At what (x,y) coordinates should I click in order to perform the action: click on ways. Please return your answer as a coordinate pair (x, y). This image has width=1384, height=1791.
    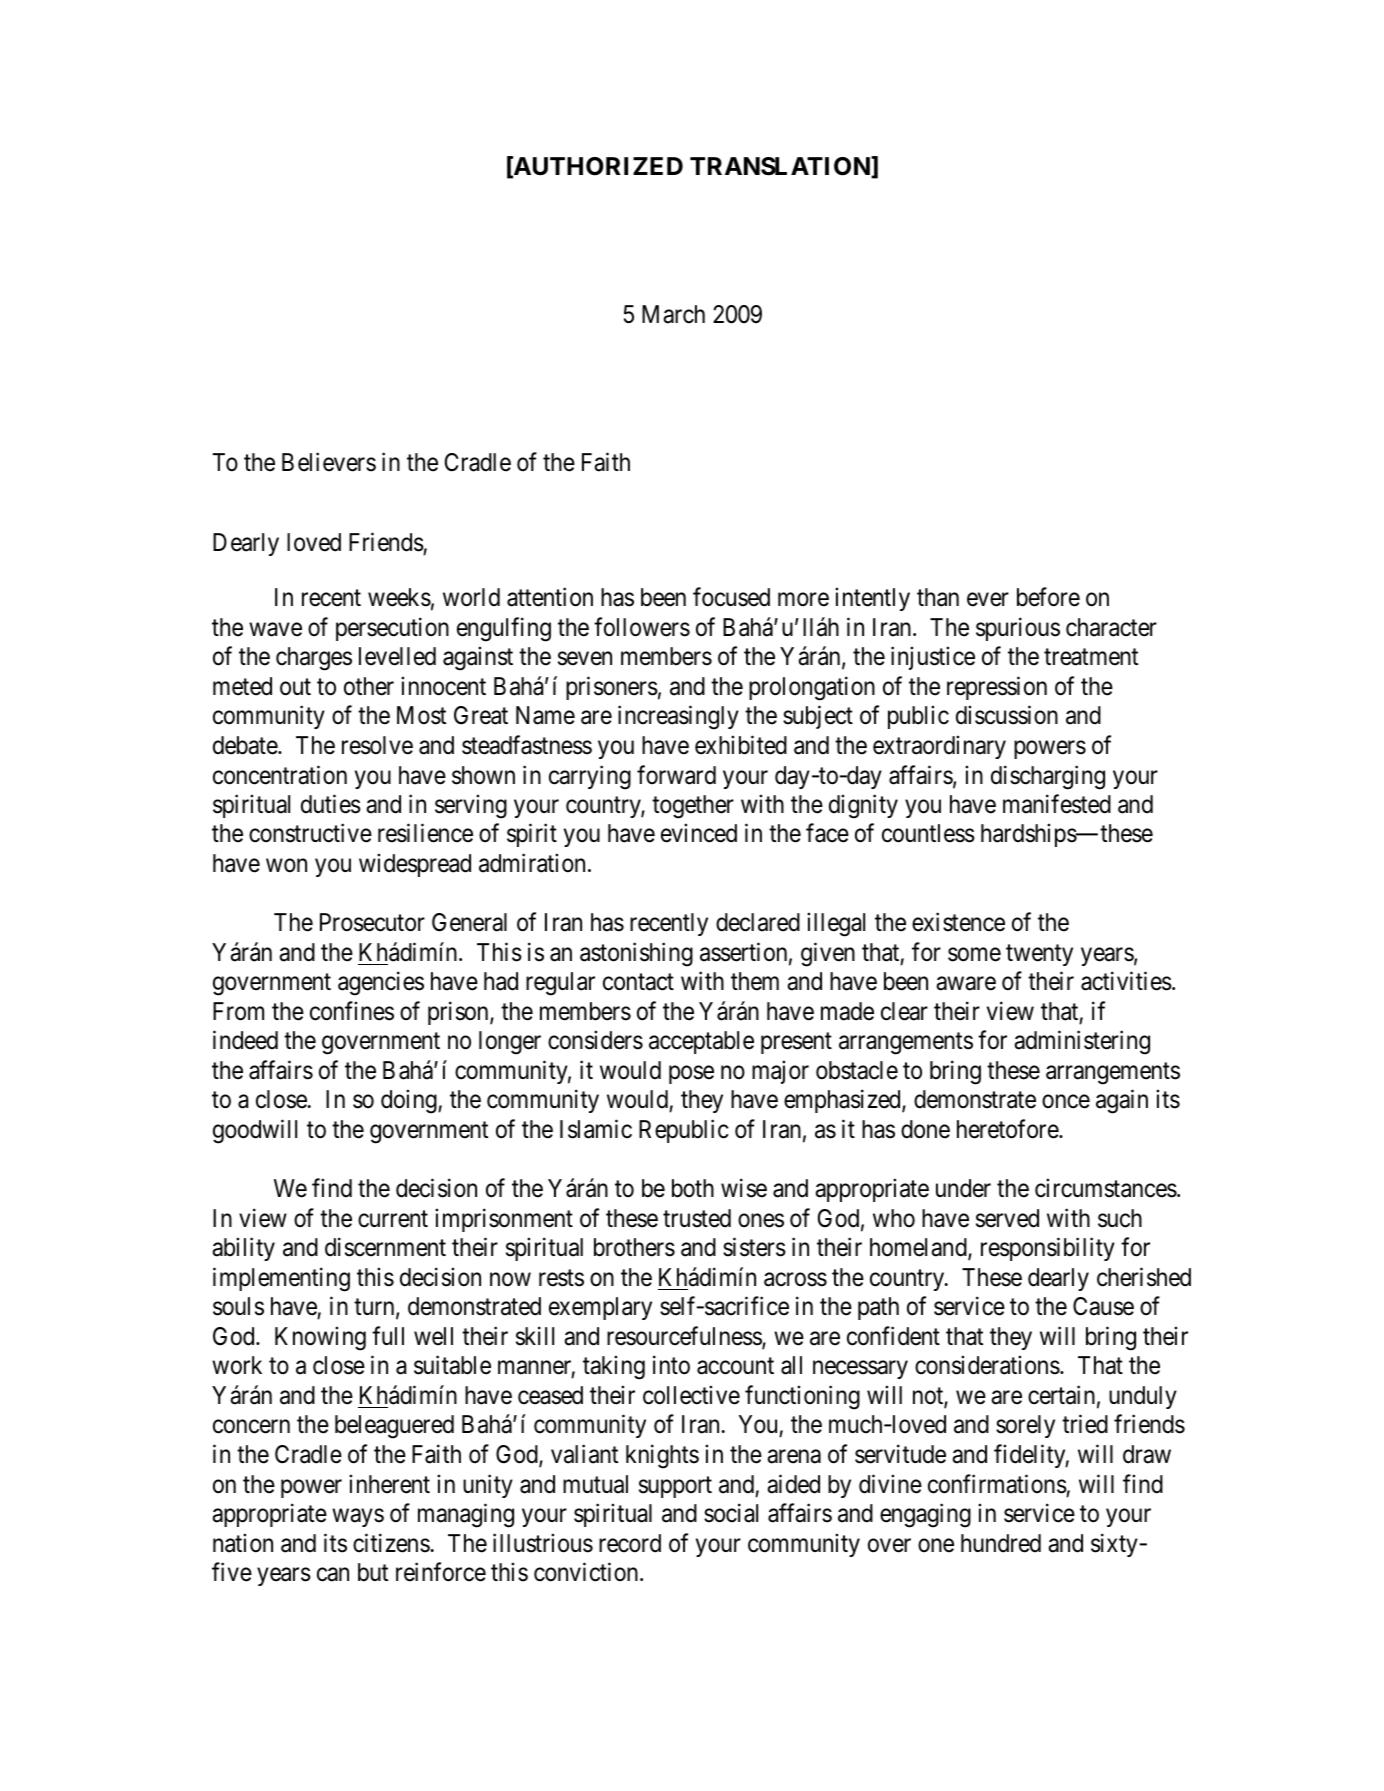
    Looking at the image, I should click on (358, 1518).
